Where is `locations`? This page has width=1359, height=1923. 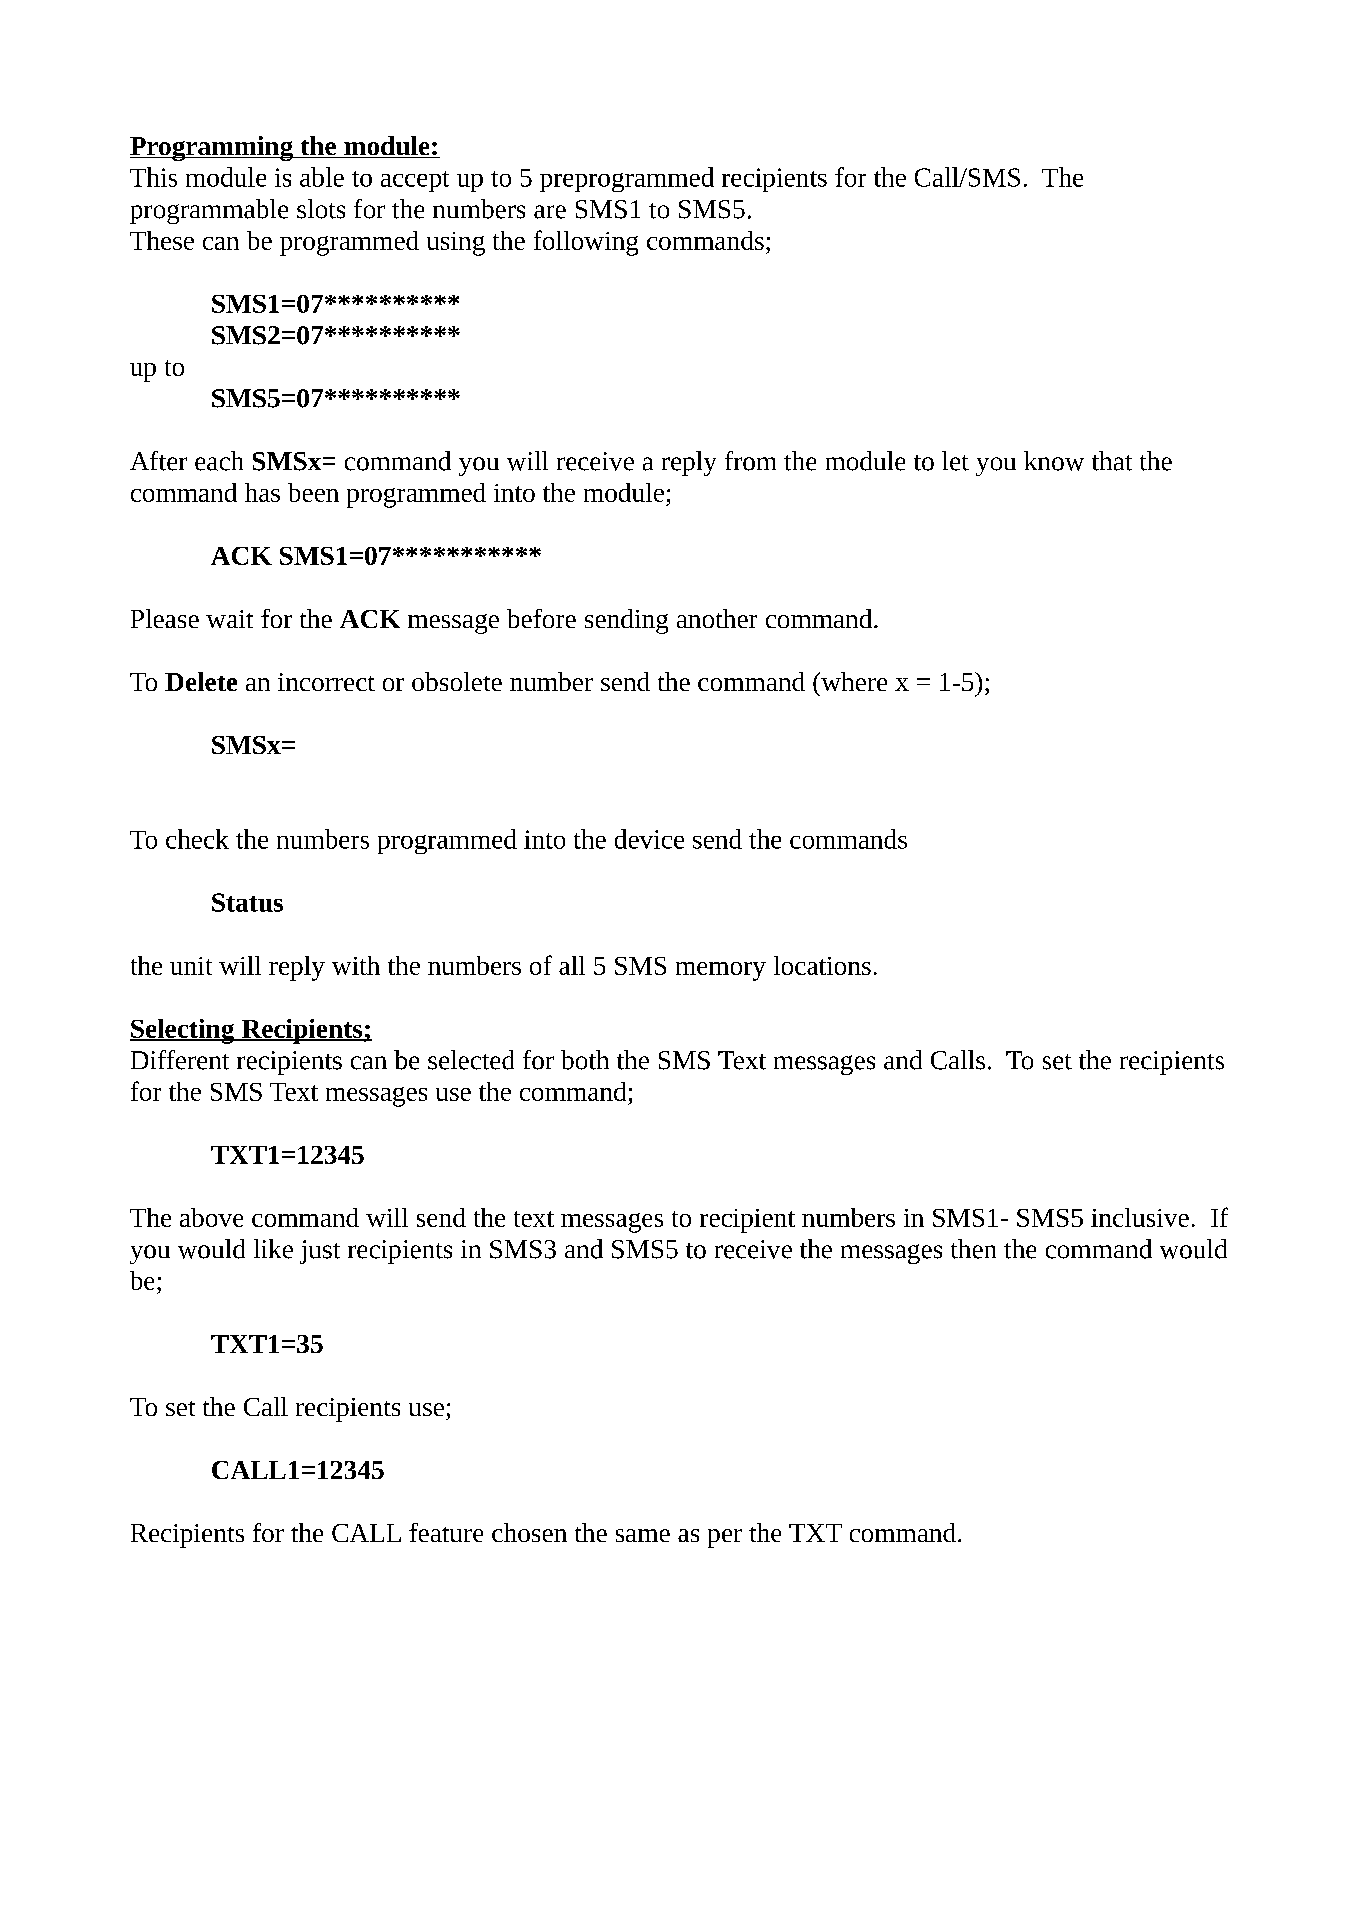 locations is located at coordinates (822, 965).
